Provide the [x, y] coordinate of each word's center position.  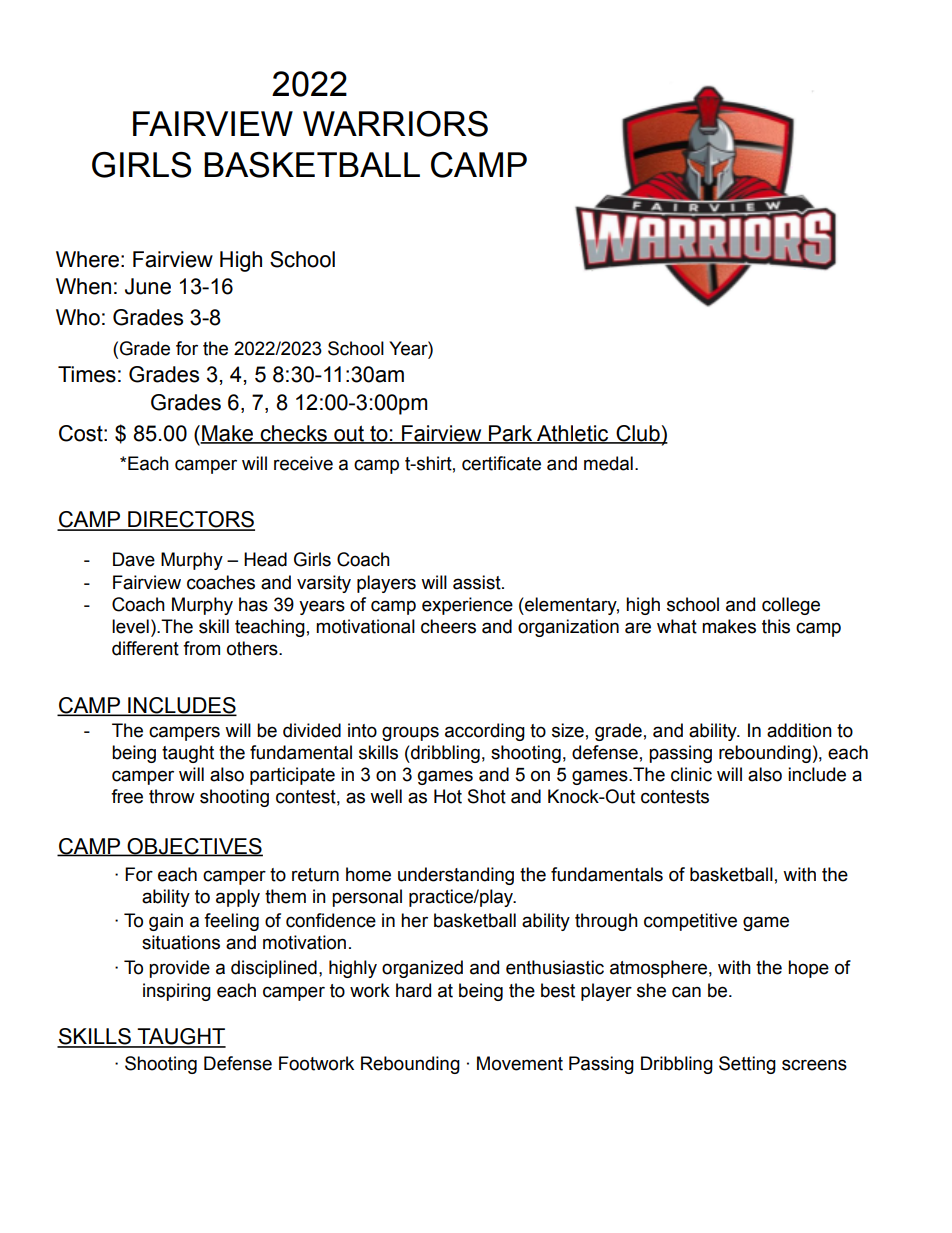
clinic [691, 774]
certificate [501, 463]
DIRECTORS [190, 520]
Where [87, 259]
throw [172, 796]
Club [638, 434]
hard [413, 990]
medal [608, 463]
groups [410, 733]
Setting [747, 1065]
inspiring [177, 992]
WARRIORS [395, 124]
